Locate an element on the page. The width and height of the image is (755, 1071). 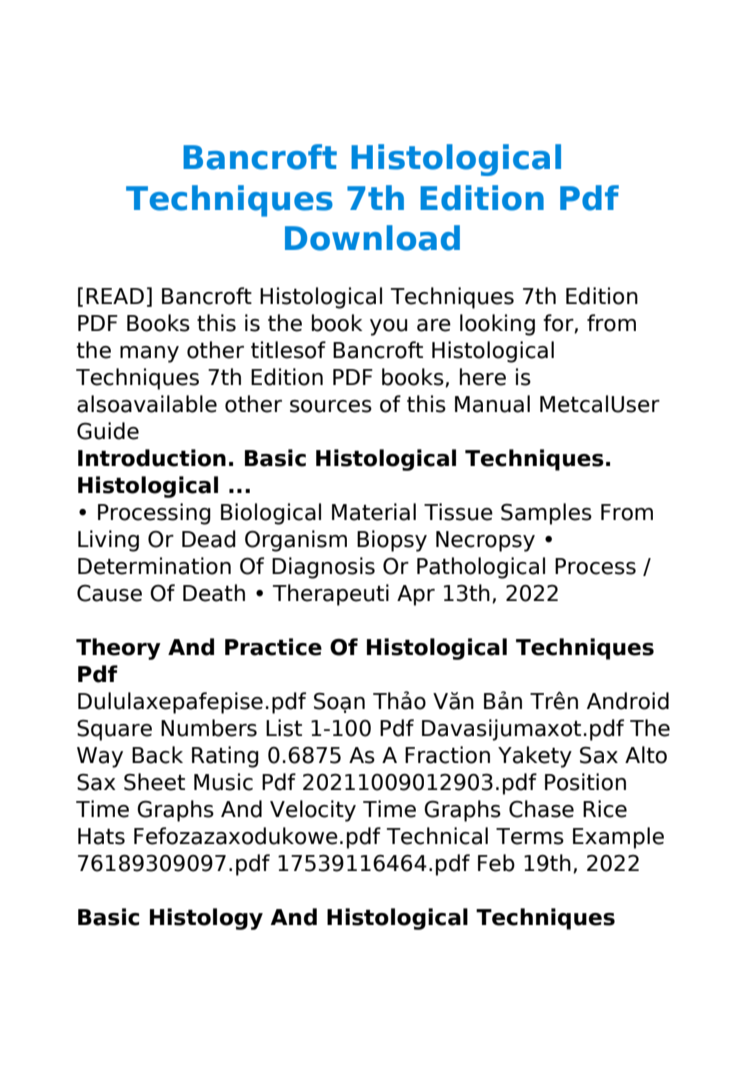
Manual is located at coordinates (492, 404).
